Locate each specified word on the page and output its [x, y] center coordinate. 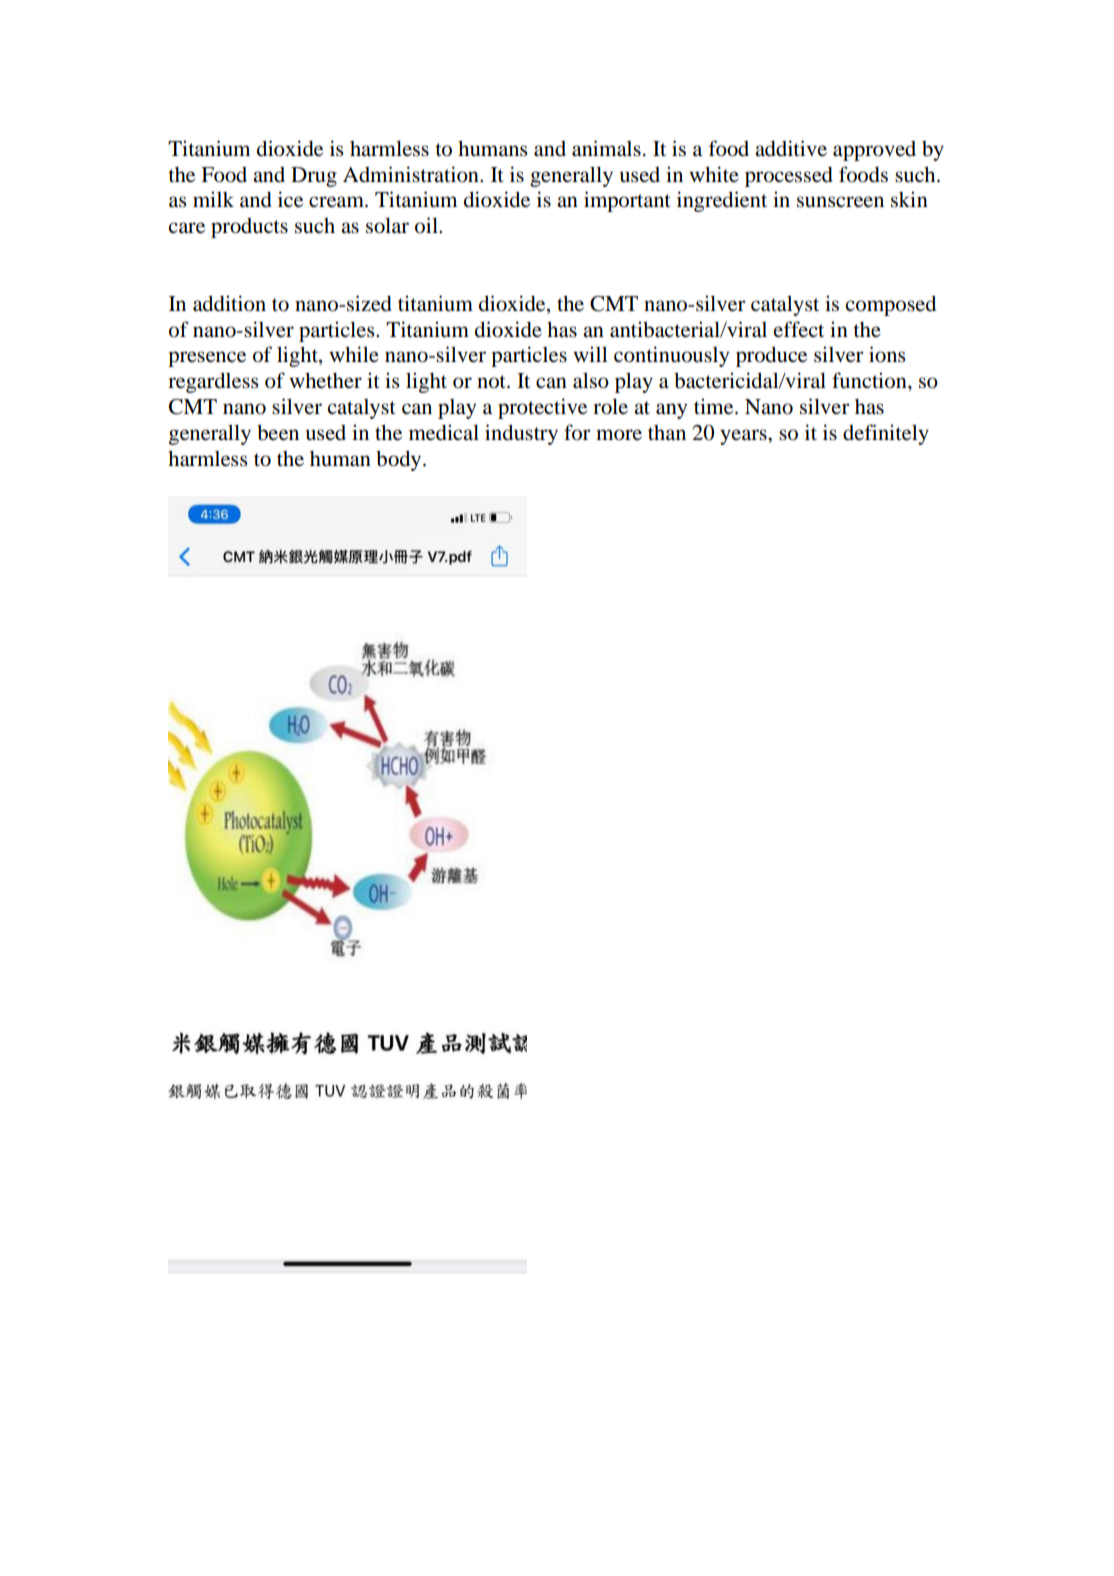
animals [606, 148]
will [590, 354]
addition [229, 303]
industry [521, 434]
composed [890, 305]
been [278, 432]
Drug [314, 177]
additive [791, 148]
